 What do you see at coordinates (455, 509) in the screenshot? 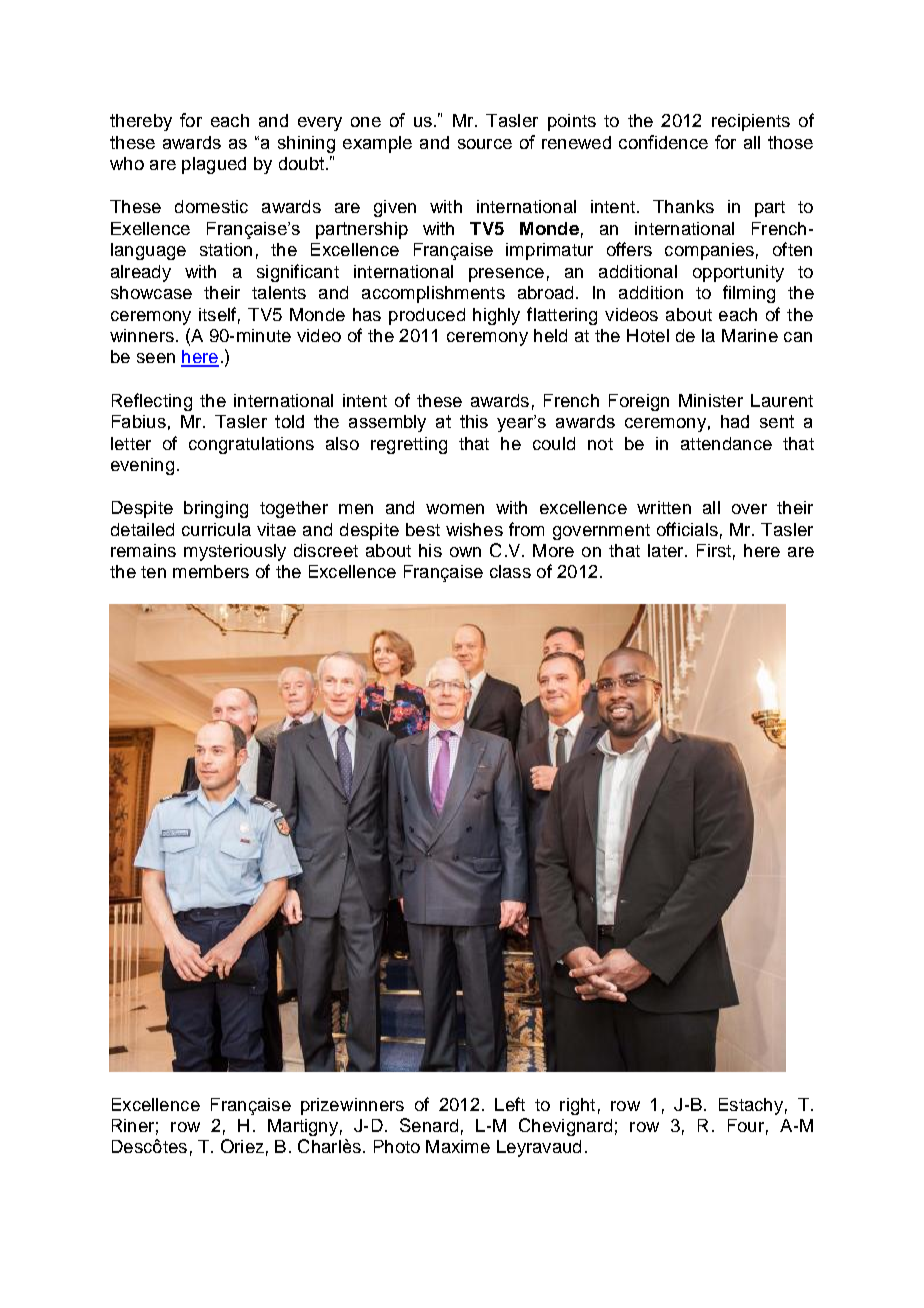
I see `women` at bounding box center [455, 509].
